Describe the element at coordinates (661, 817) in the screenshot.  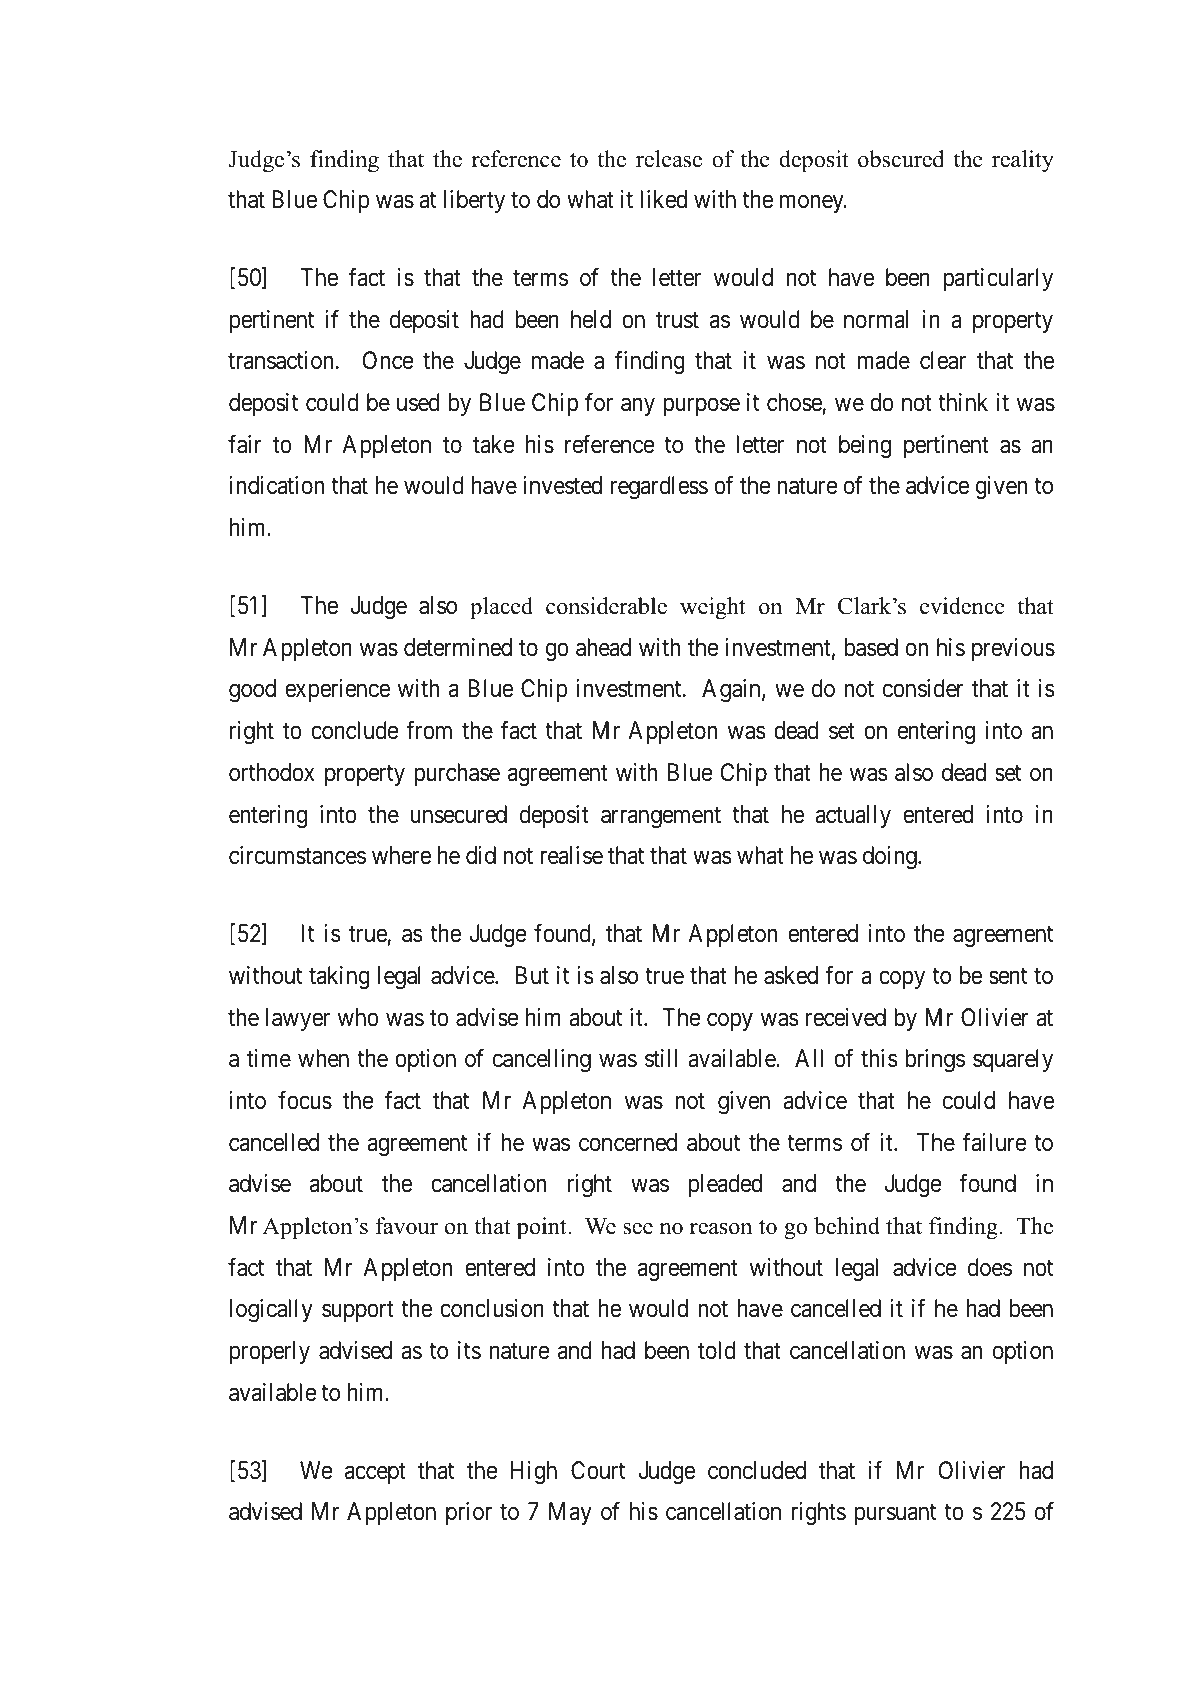
I see `arrangement` at that location.
